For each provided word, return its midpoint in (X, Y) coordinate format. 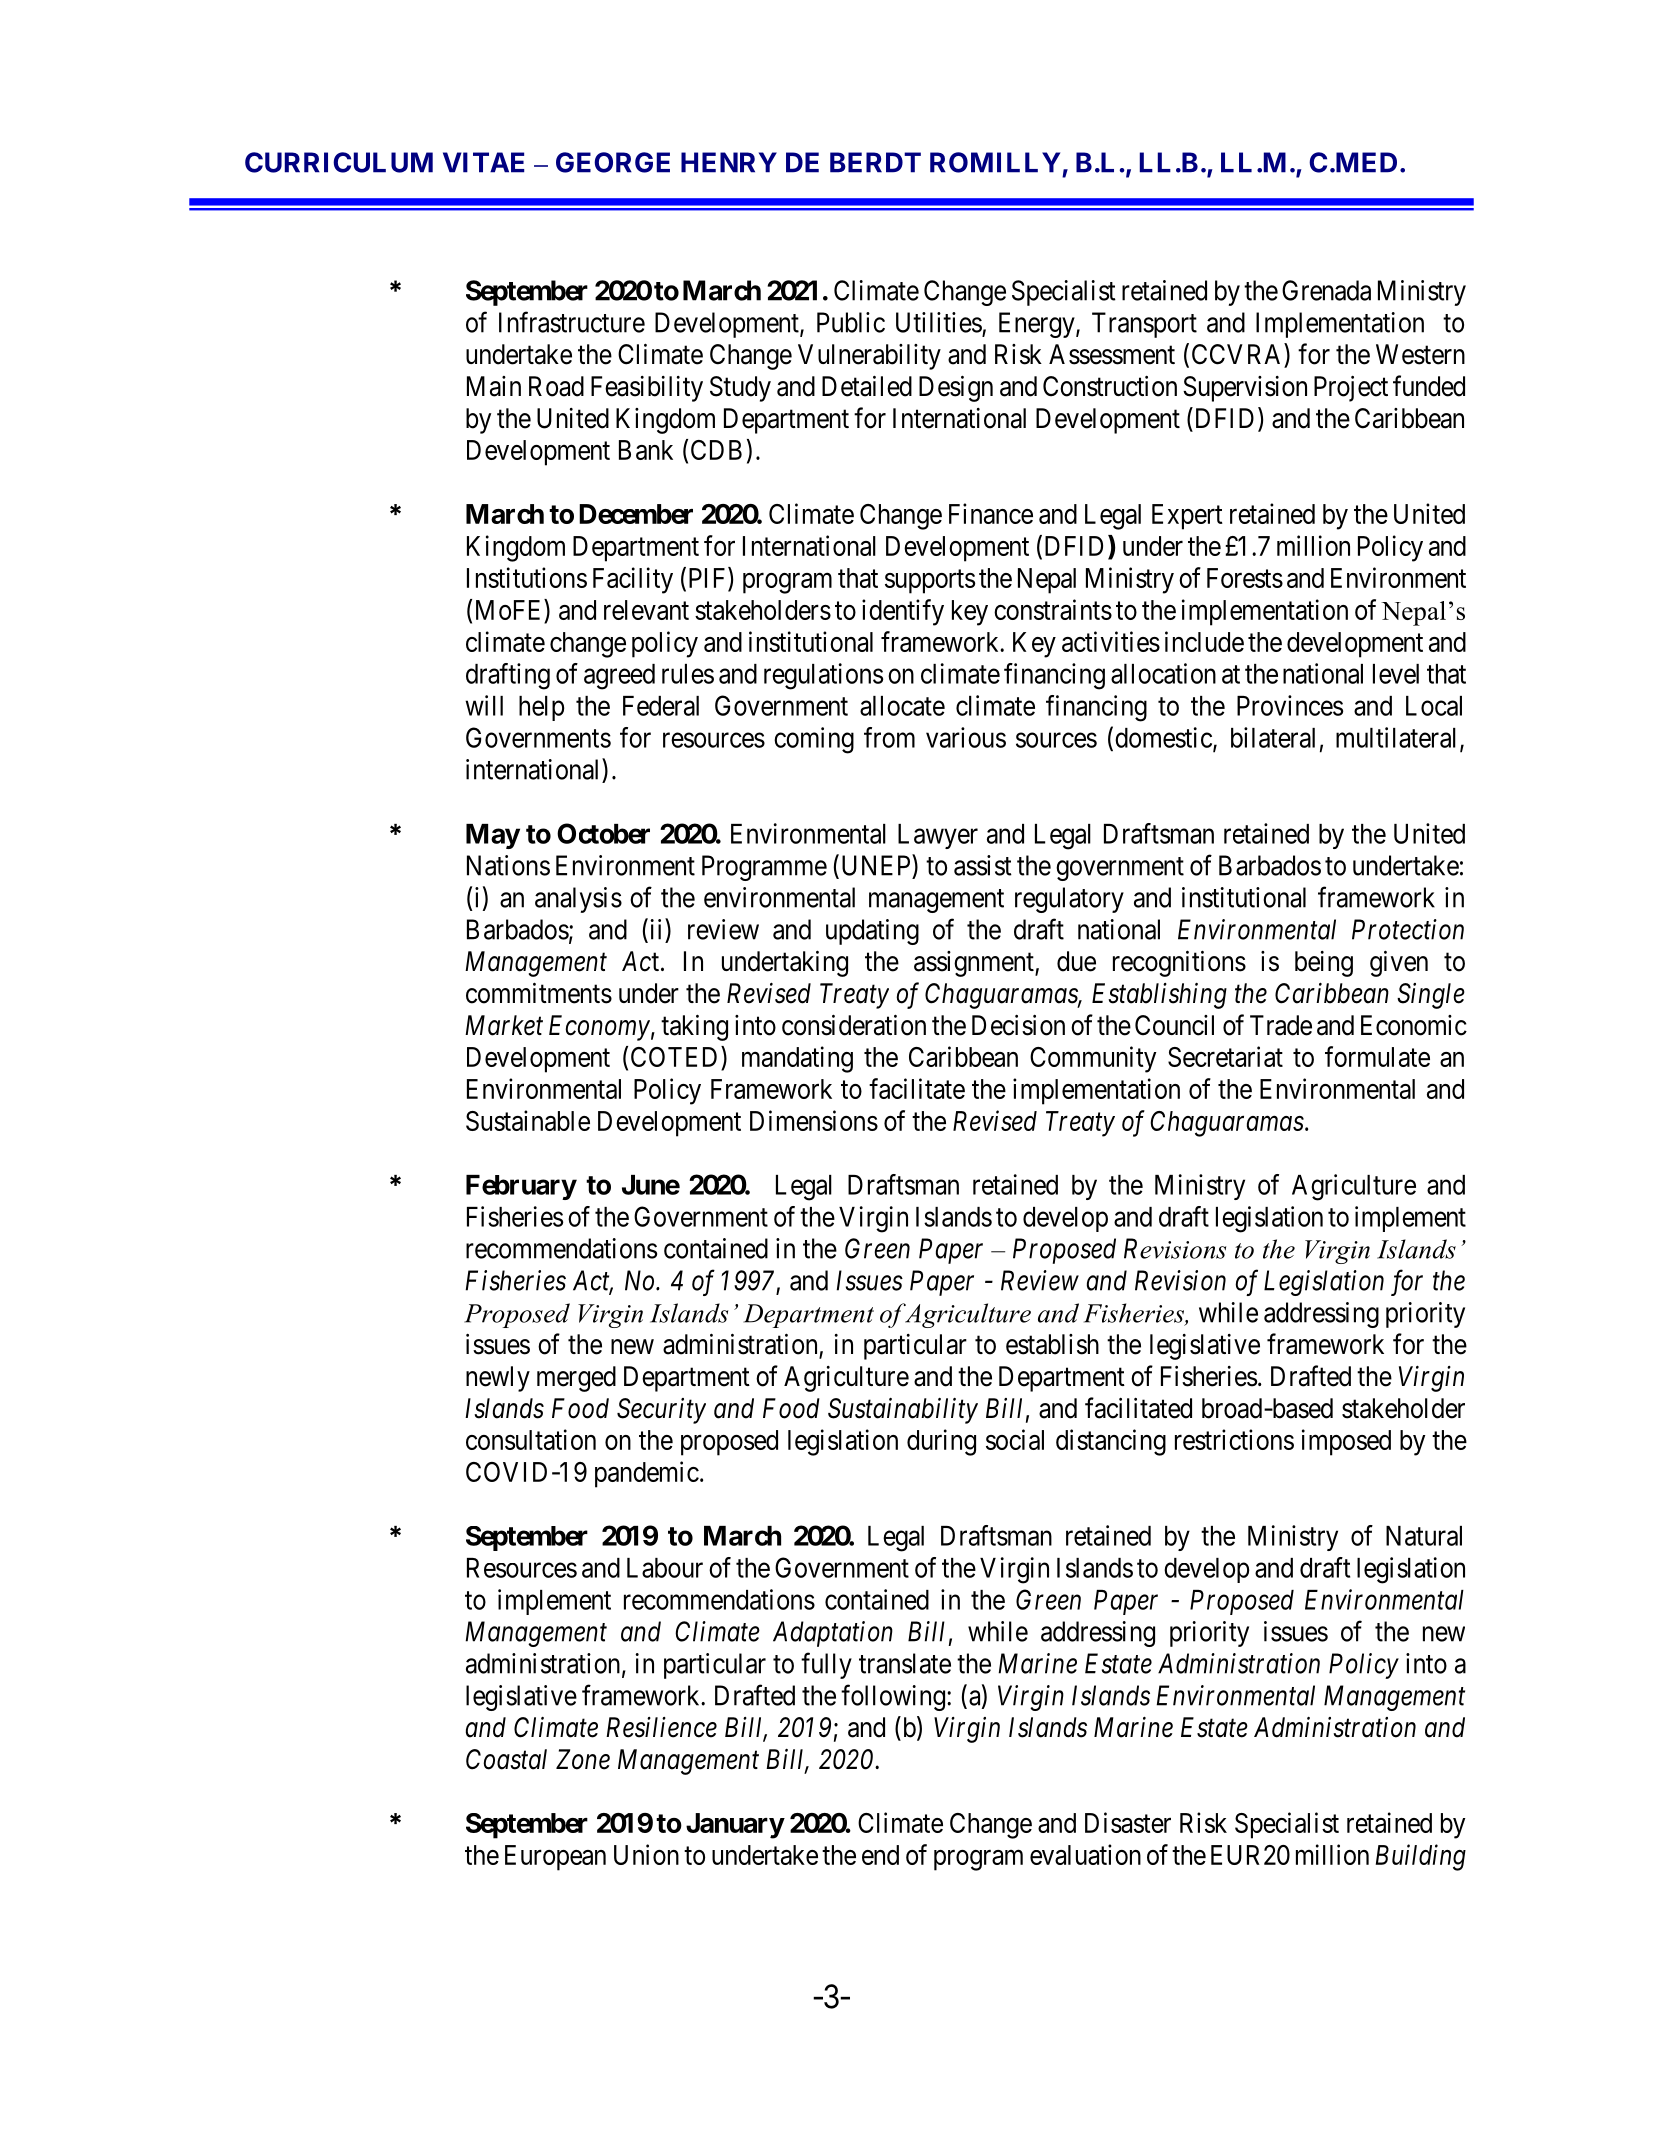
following (893, 1697)
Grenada (1326, 290)
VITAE (483, 162)
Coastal (506, 1759)
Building (1421, 1857)
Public (851, 322)
